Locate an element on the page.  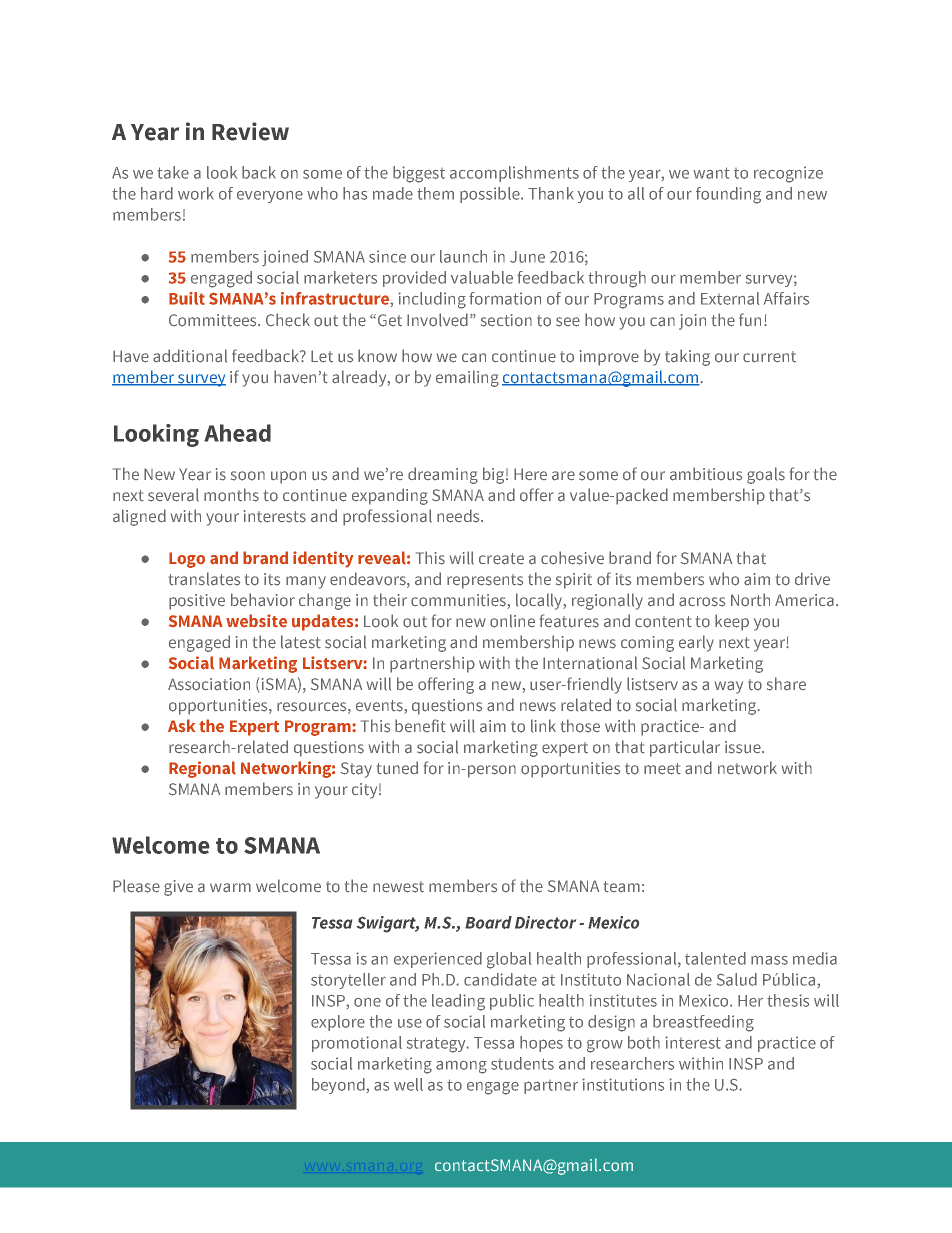
Board is located at coordinates (488, 922).
